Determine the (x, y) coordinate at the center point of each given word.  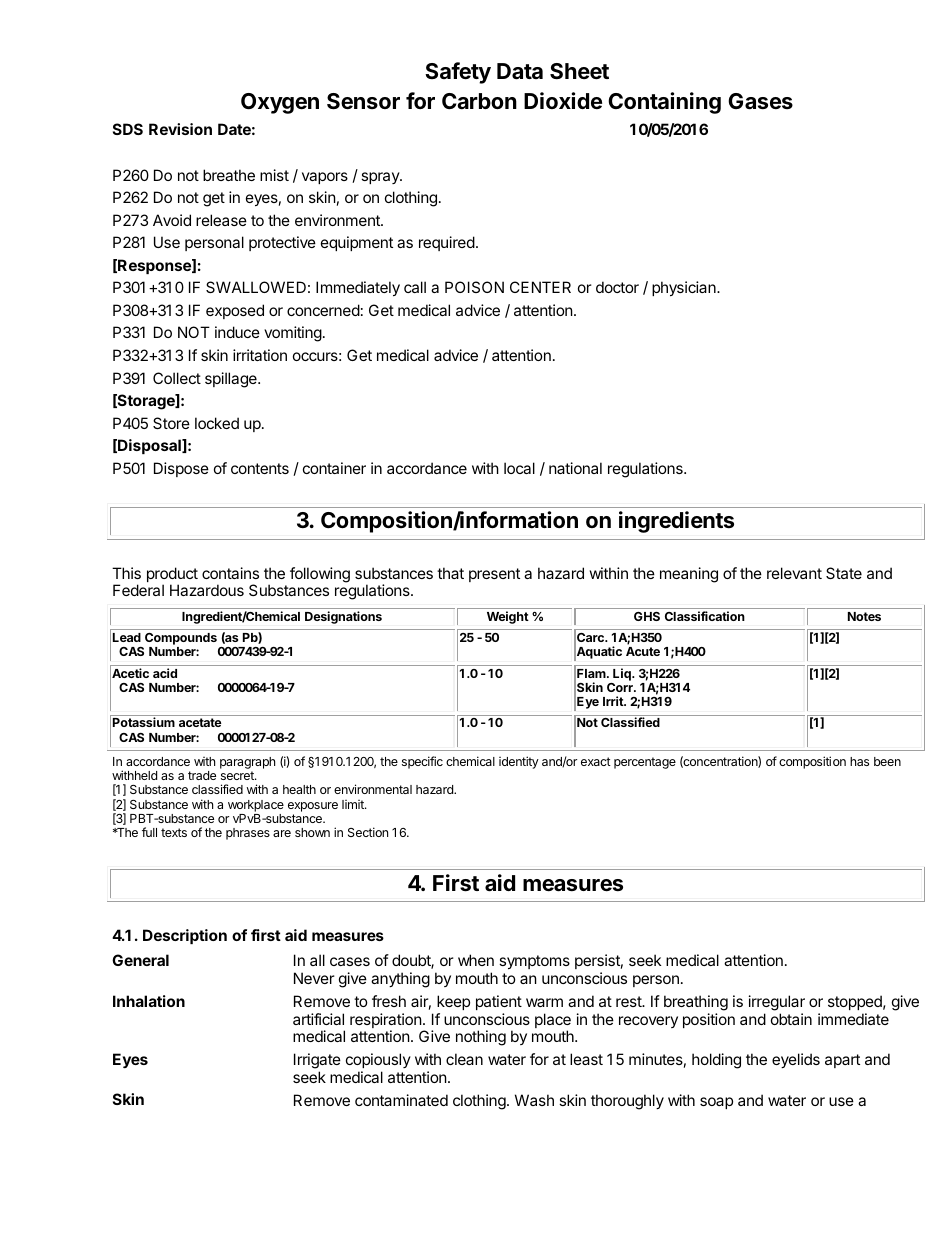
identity (519, 762)
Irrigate (317, 1061)
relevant (794, 573)
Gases (760, 101)
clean (464, 1059)
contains (230, 573)
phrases (248, 834)
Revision (180, 129)
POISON (474, 287)
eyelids (796, 1060)
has (859, 761)
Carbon (479, 101)
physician (685, 288)
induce (237, 332)
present (494, 575)
